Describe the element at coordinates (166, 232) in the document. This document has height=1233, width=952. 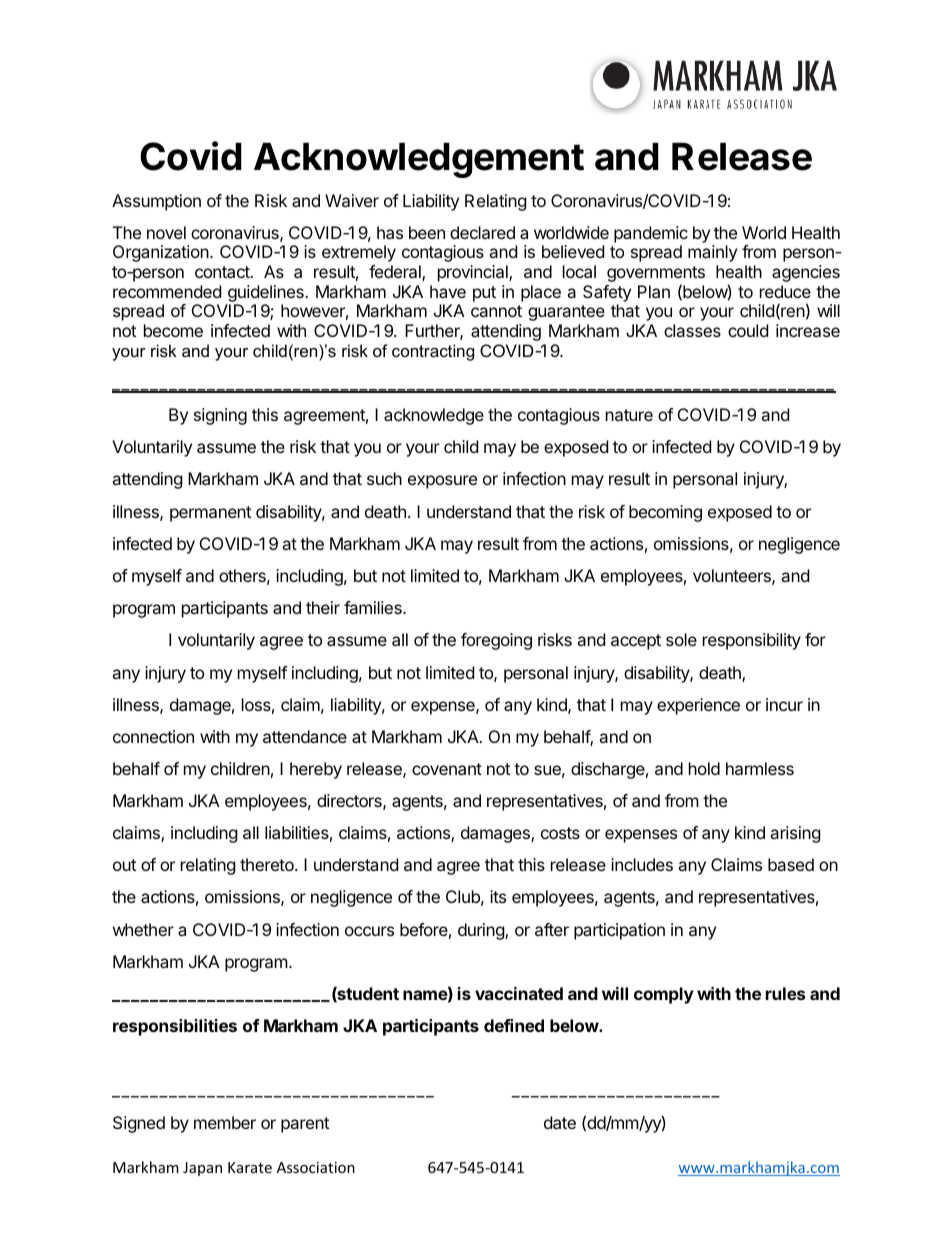
I see `novel` at that location.
